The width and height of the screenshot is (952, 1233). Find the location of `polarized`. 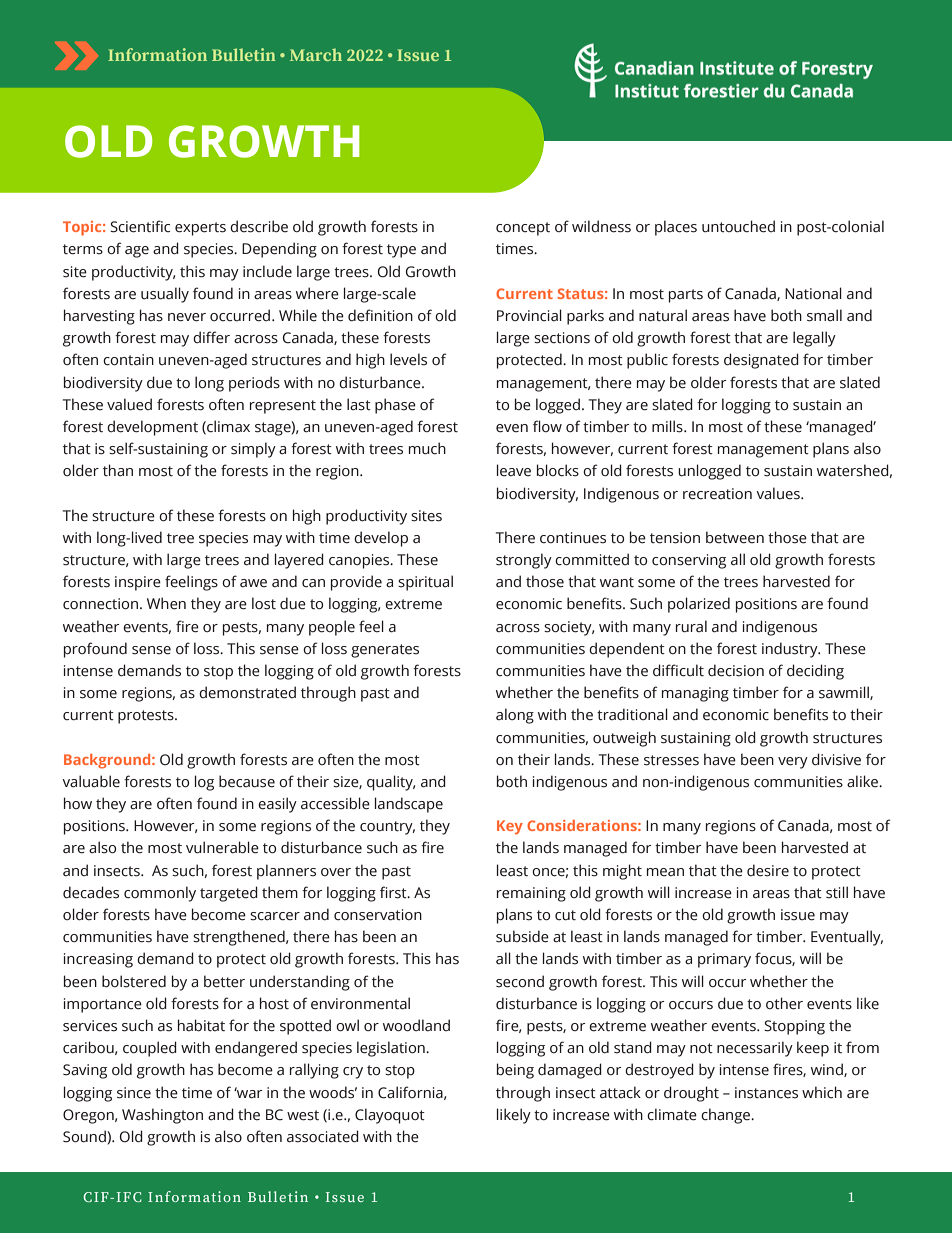

polarized is located at coordinates (699, 605).
